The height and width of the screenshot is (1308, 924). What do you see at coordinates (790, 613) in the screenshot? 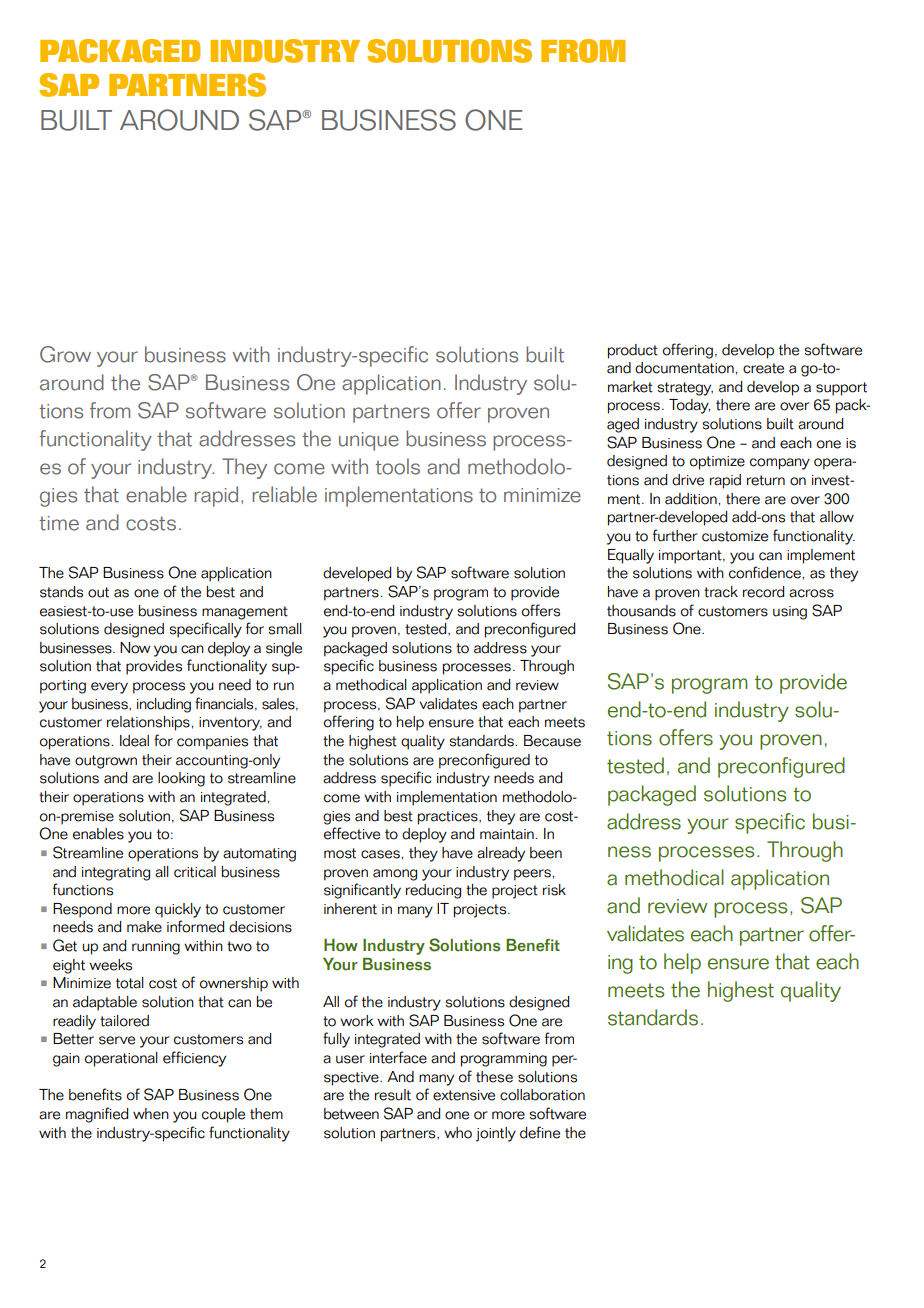
I see `using` at bounding box center [790, 613].
